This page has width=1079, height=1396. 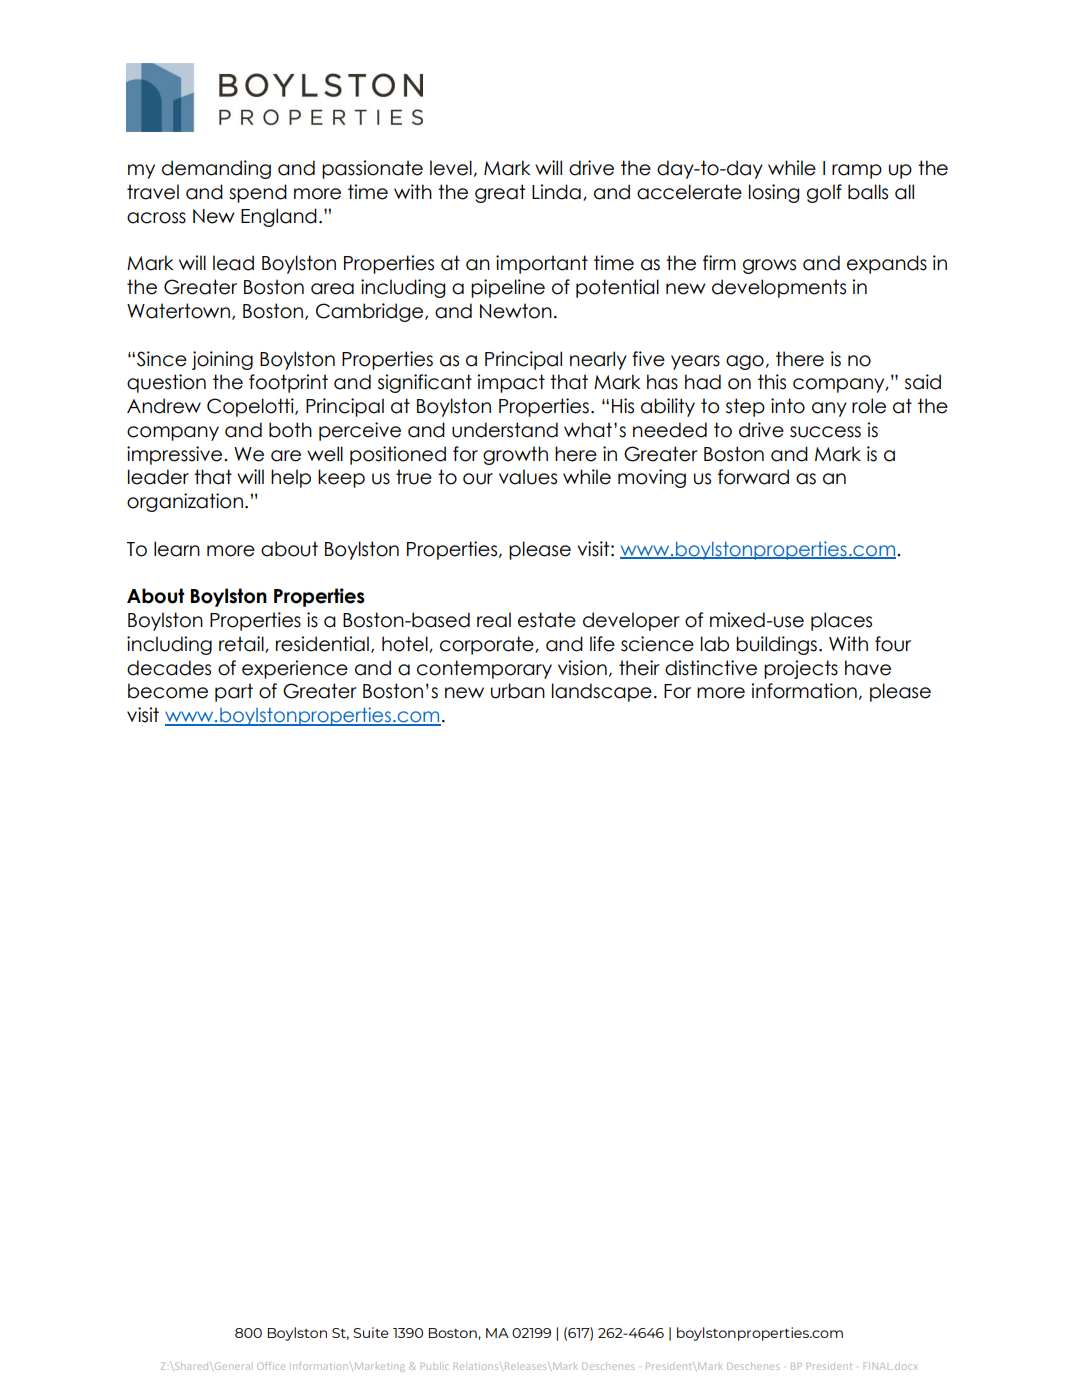 What do you see at coordinates (556, 192) in the page?
I see `Linda` at bounding box center [556, 192].
